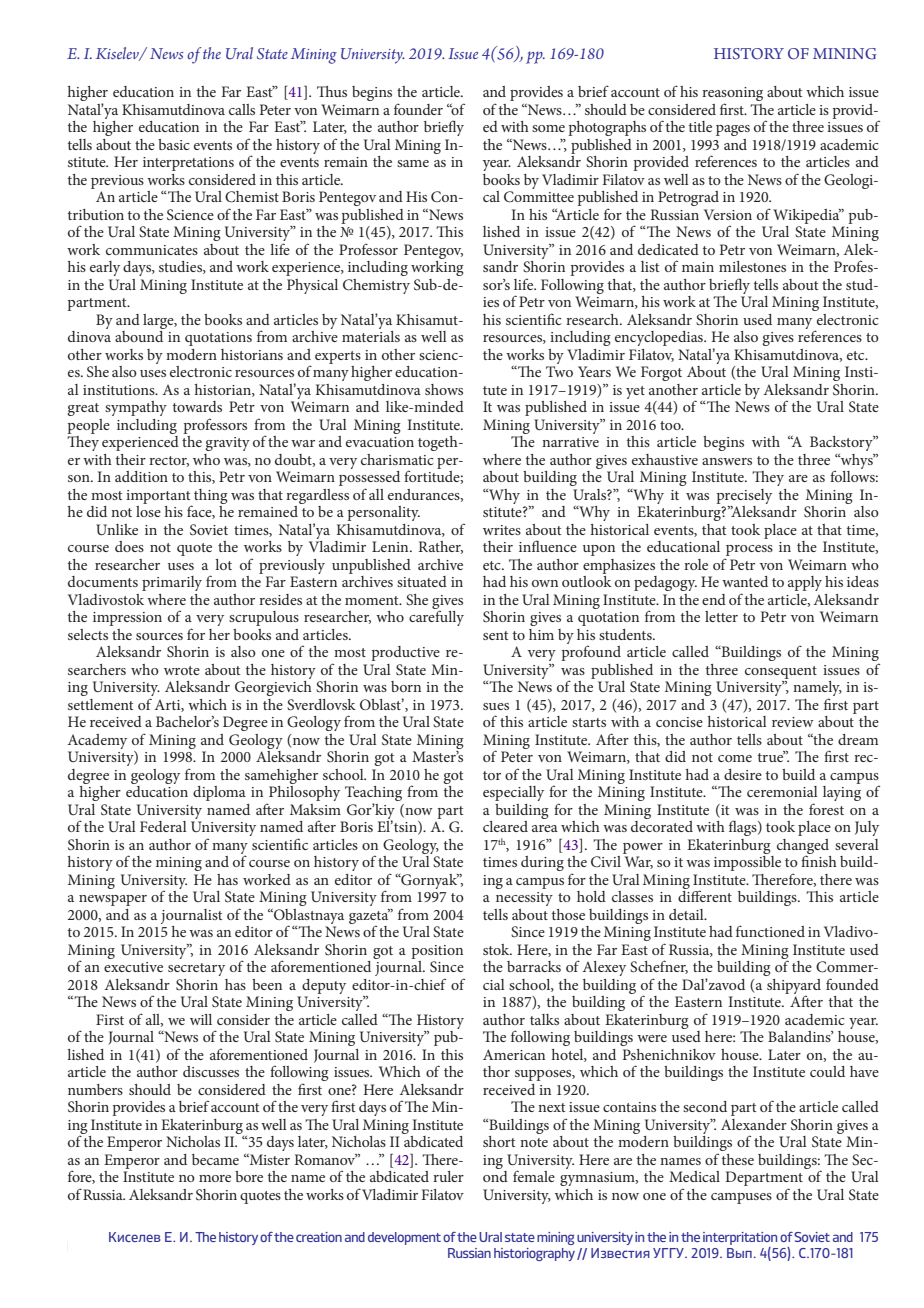 The width and height of the screenshot is (924, 1308). What do you see at coordinates (448, 1176) in the screenshot?
I see `ruler` at bounding box center [448, 1176].
